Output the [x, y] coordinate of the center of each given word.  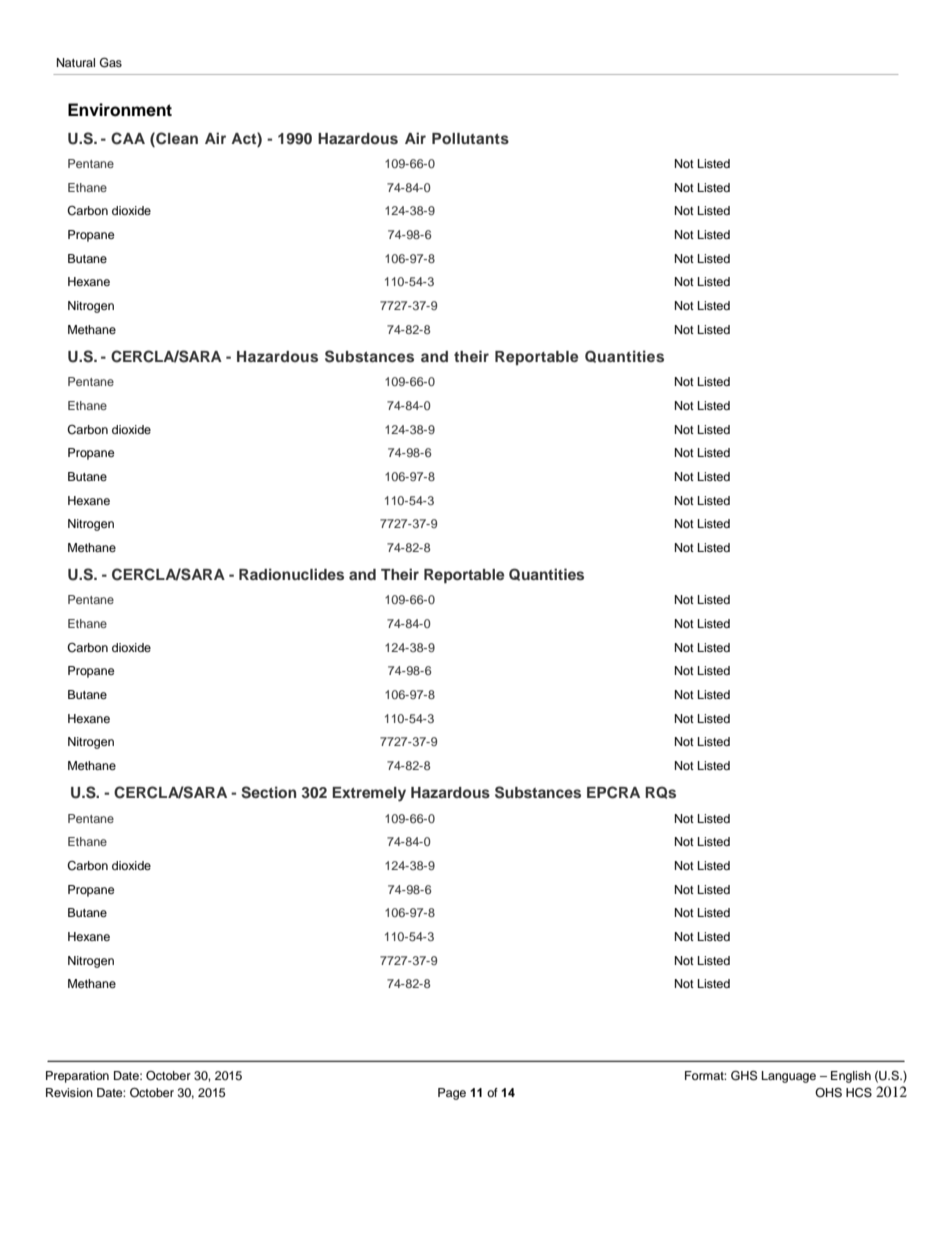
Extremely [369, 794]
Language [789, 1077]
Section [268, 792]
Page [452, 1094]
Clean [176, 138]
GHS [744, 1075]
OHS [828, 1093]
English [851, 1077]
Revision [69, 1092]
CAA [128, 138]
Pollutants [470, 138]
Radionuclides [291, 574]
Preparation [77, 1077]
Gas [111, 62]
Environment [120, 110]
